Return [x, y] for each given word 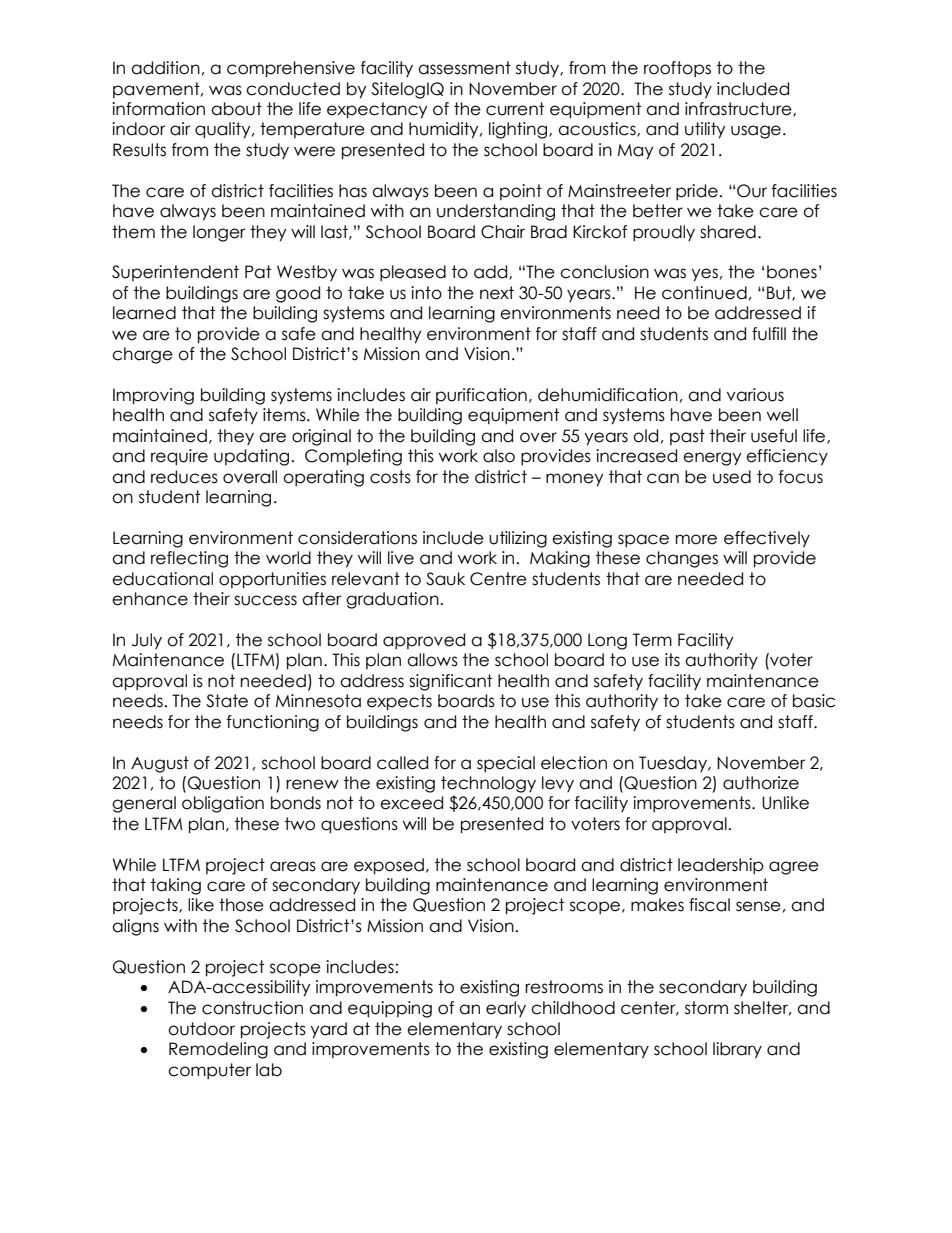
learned [144, 313]
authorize [761, 783]
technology [488, 784]
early [506, 1009]
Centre [498, 579]
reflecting [189, 559]
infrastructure [739, 109]
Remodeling [218, 1050]
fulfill [769, 334]
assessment [464, 68]
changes [682, 559]
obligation [223, 804]
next [497, 293]
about [236, 109]
